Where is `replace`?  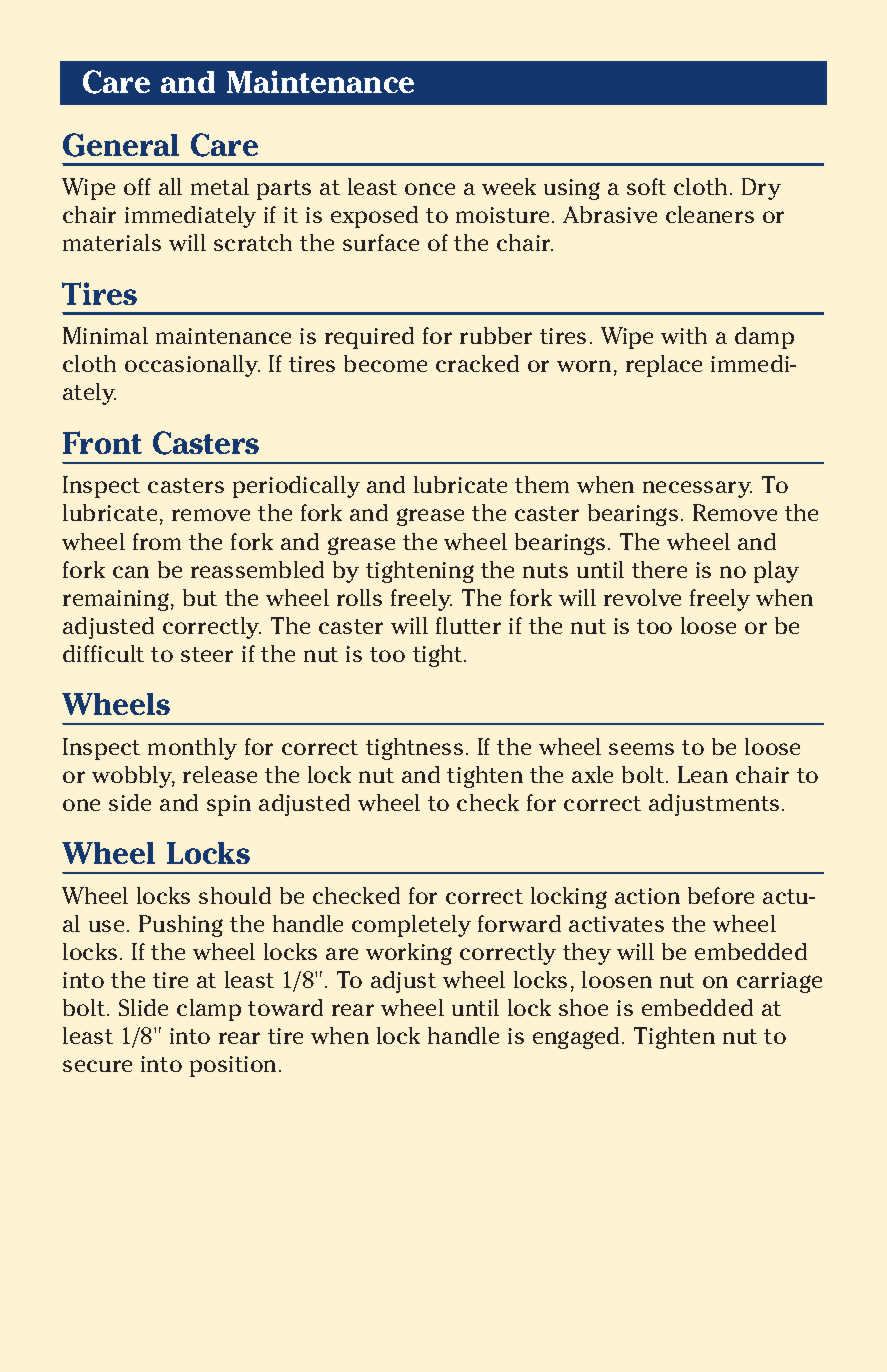 replace is located at coordinates (664, 366).
